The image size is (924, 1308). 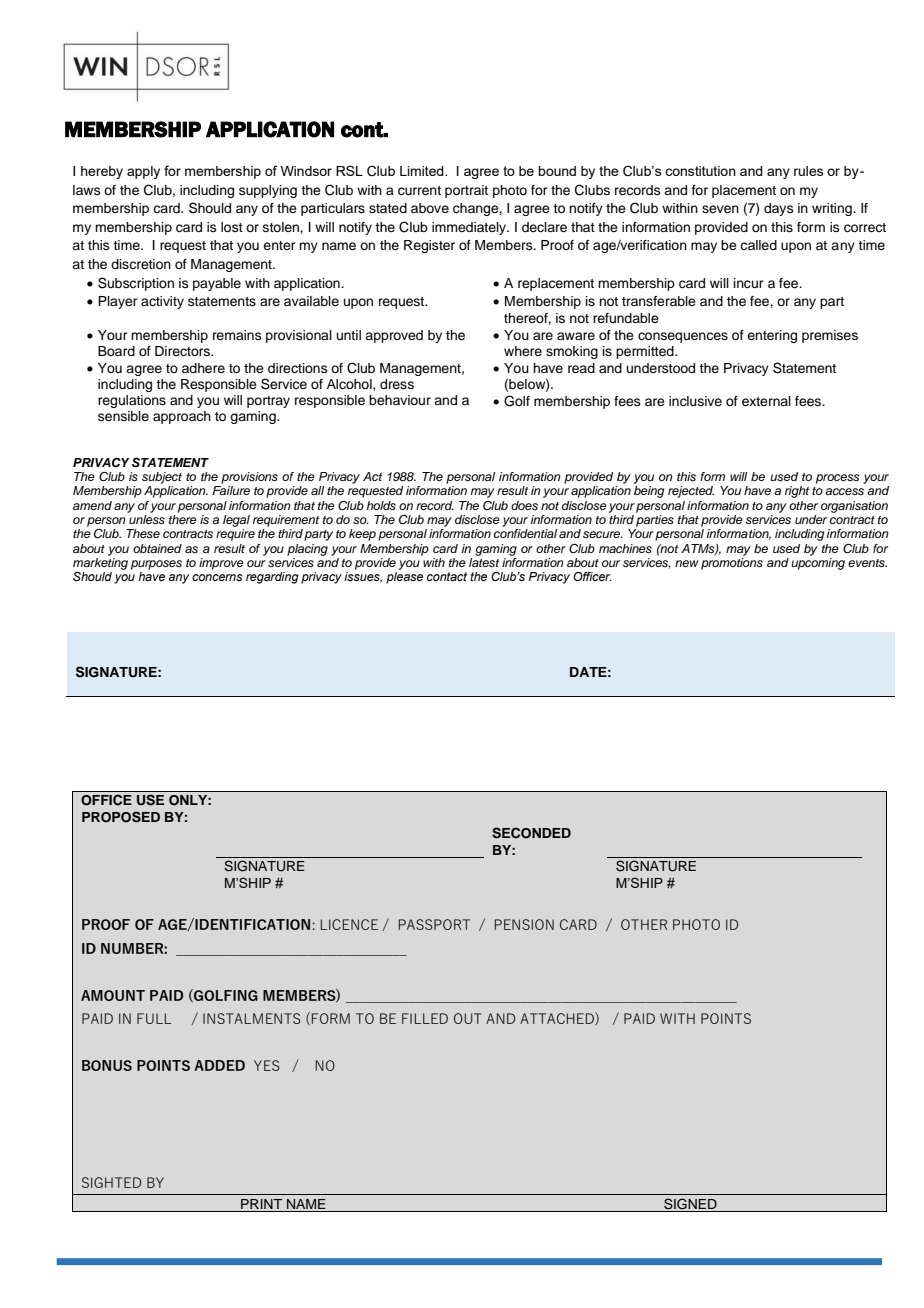 What do you see at coordinates (466, 191) in the image?
I see `portrait` at bounding box center [466, 191].
